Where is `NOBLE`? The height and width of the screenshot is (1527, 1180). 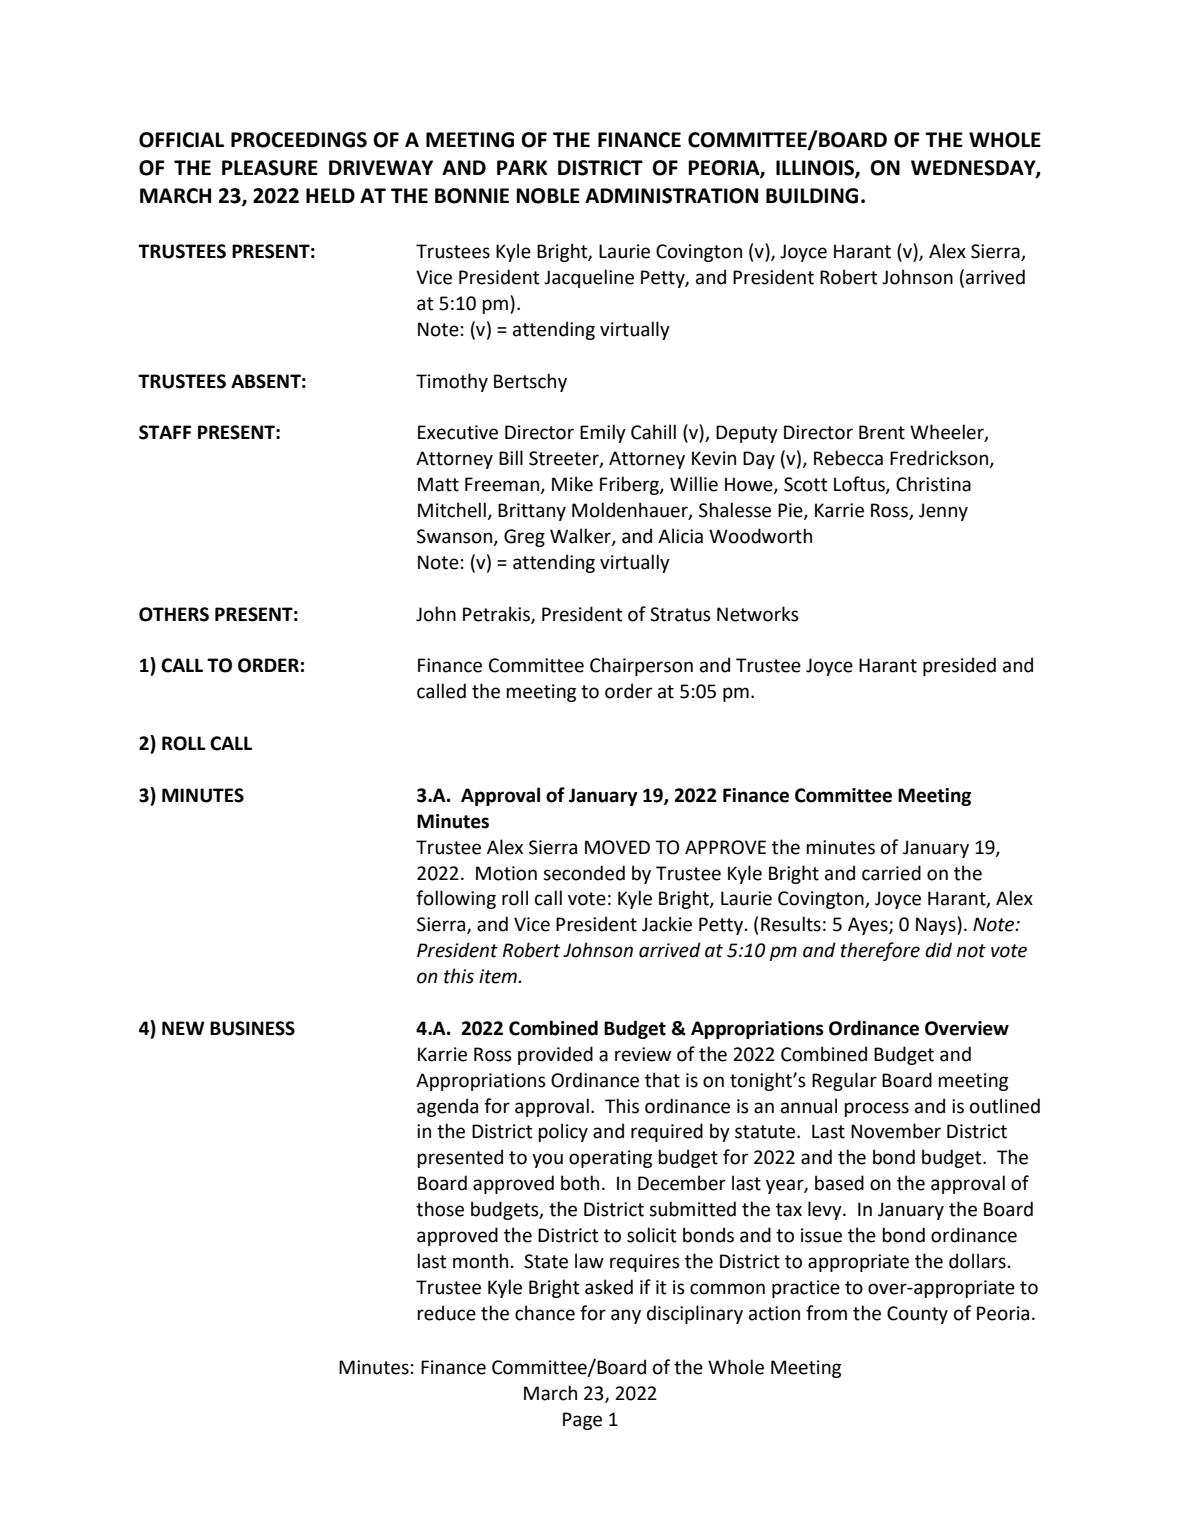 NOBLE is located at coordinates (548, 196).
